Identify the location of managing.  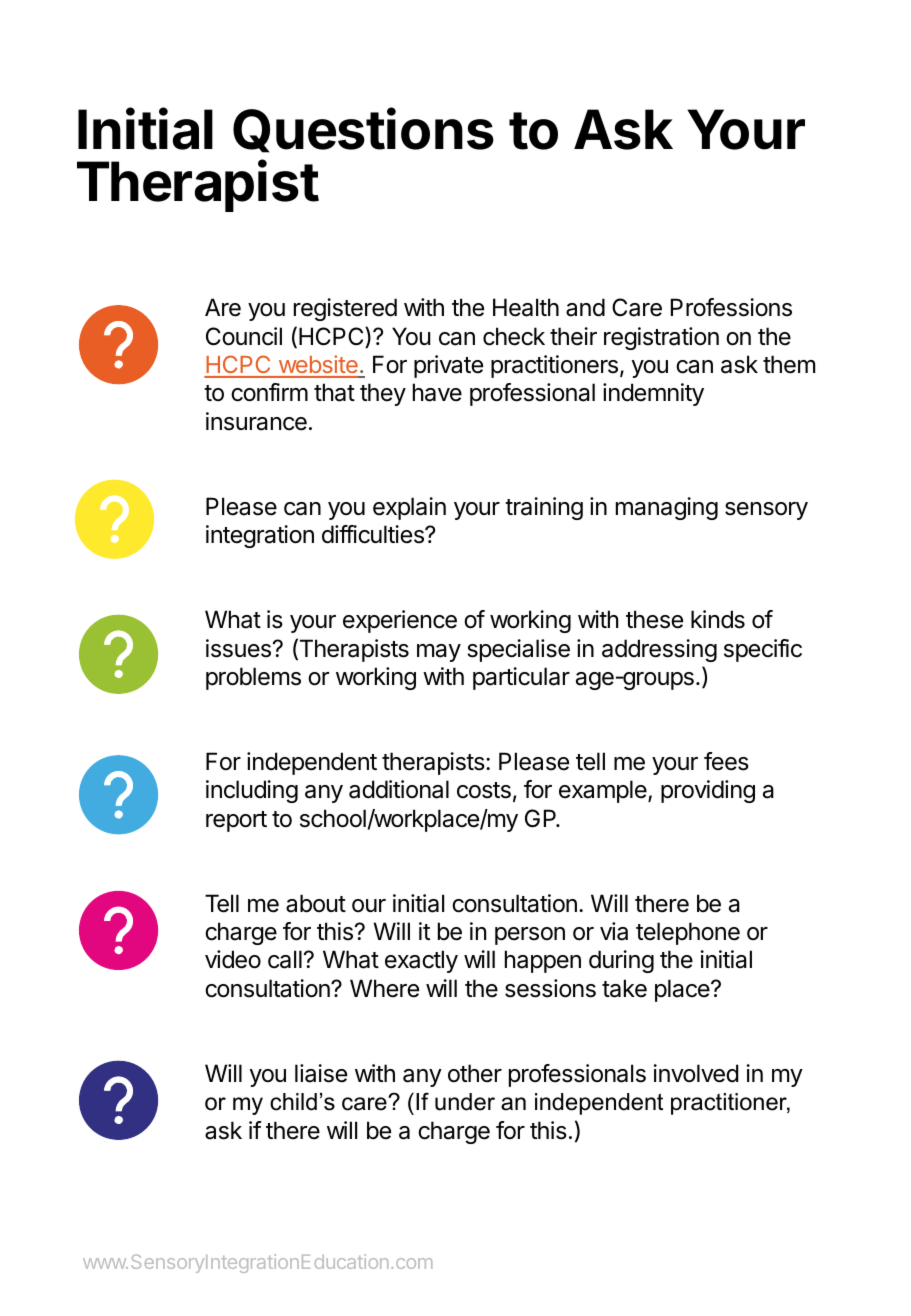
(667, 508).
